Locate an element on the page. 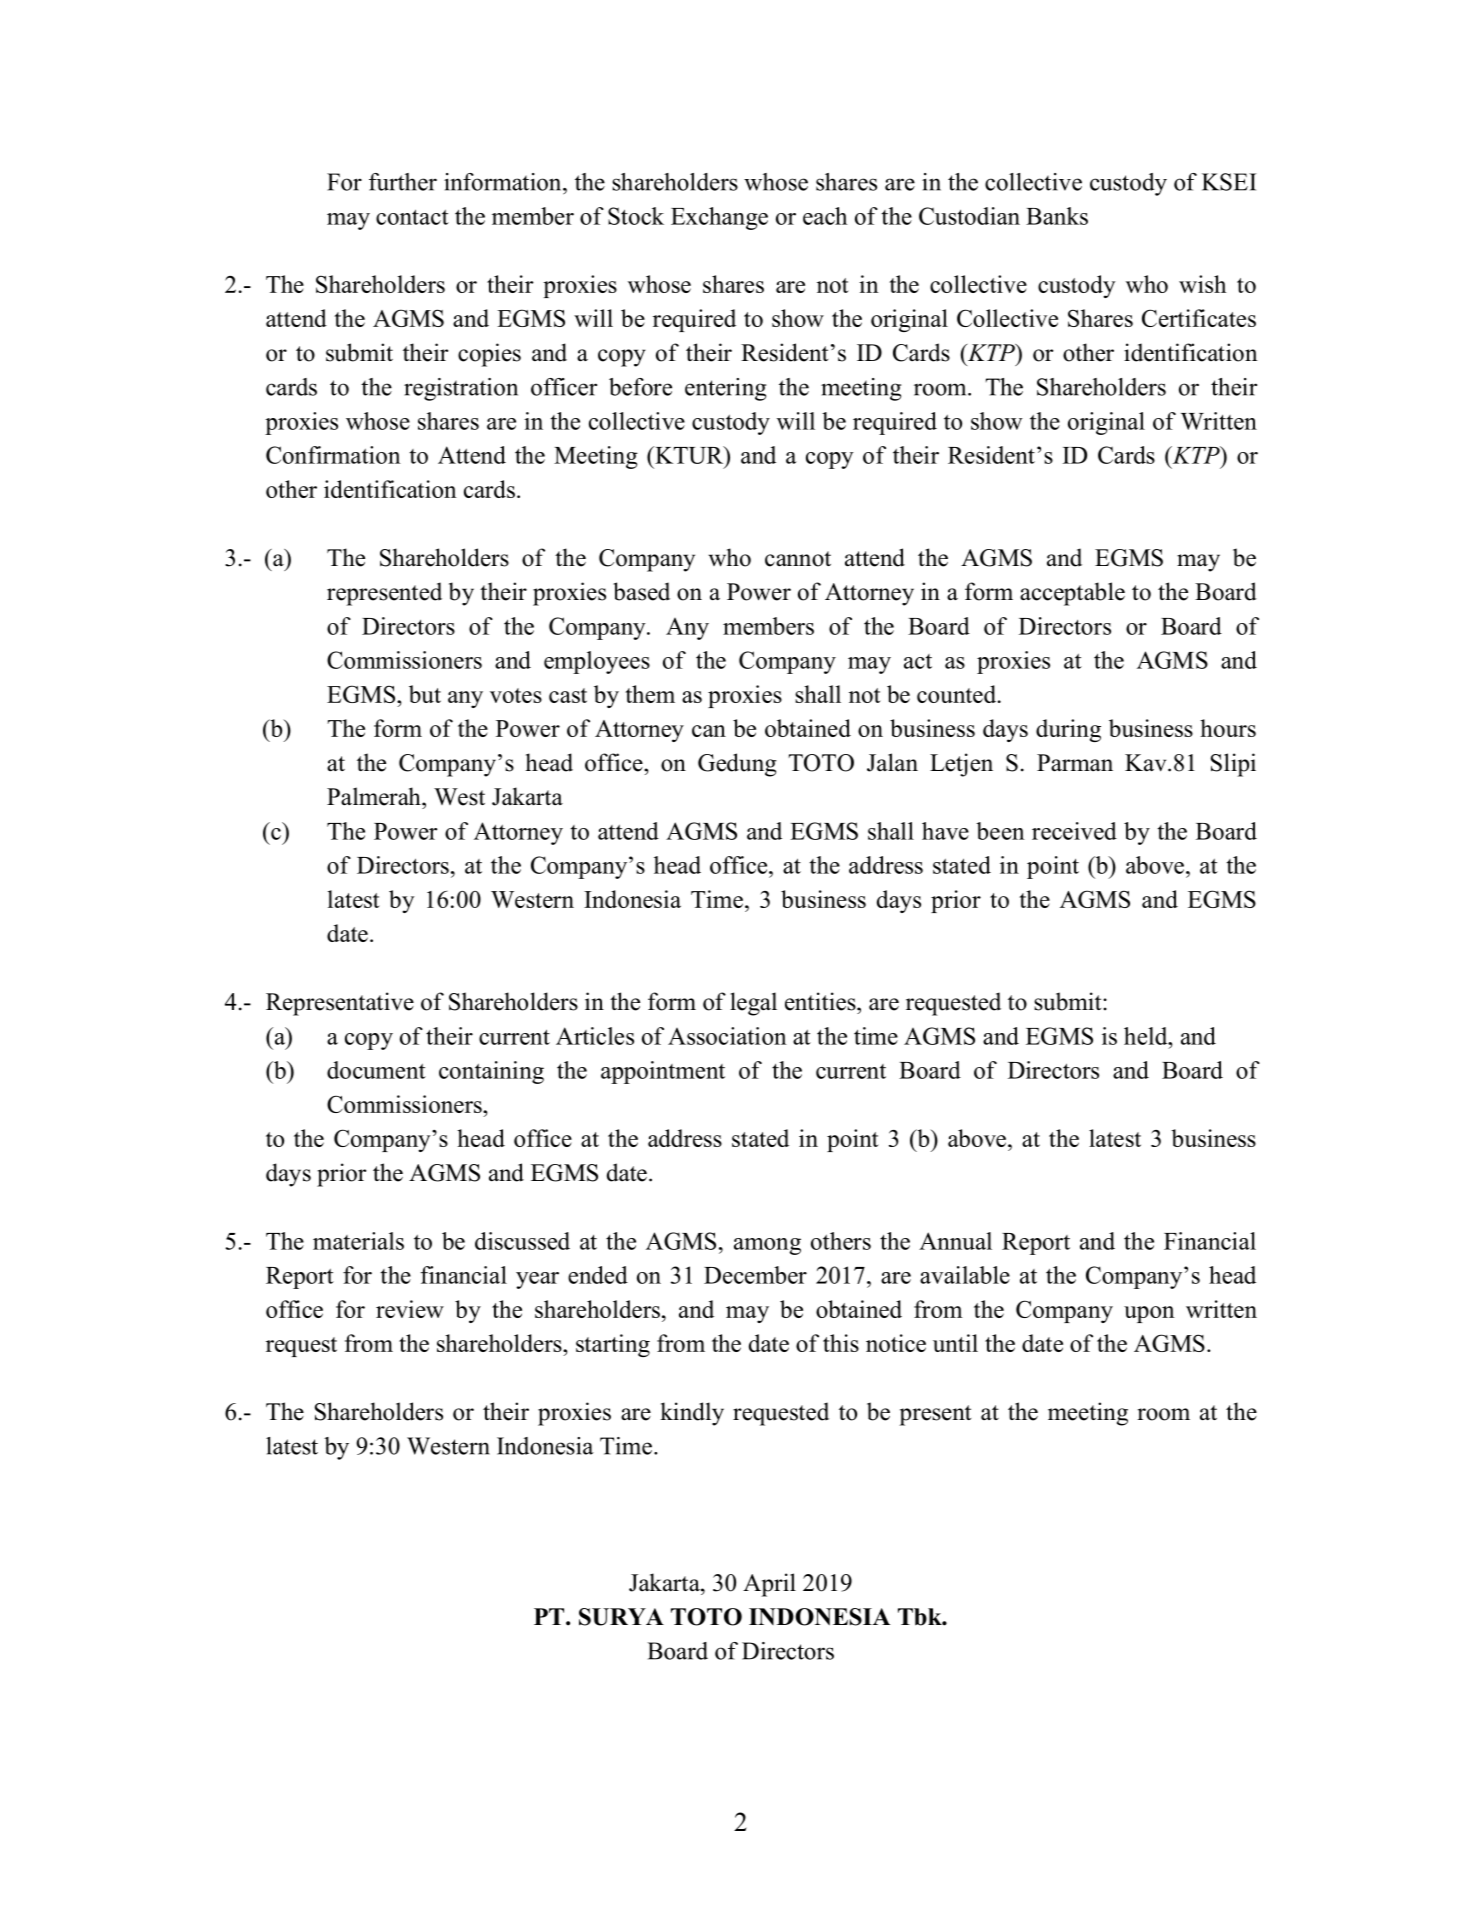 This image has height=1919, width=1483. each is located at coordinates (825, 216).
